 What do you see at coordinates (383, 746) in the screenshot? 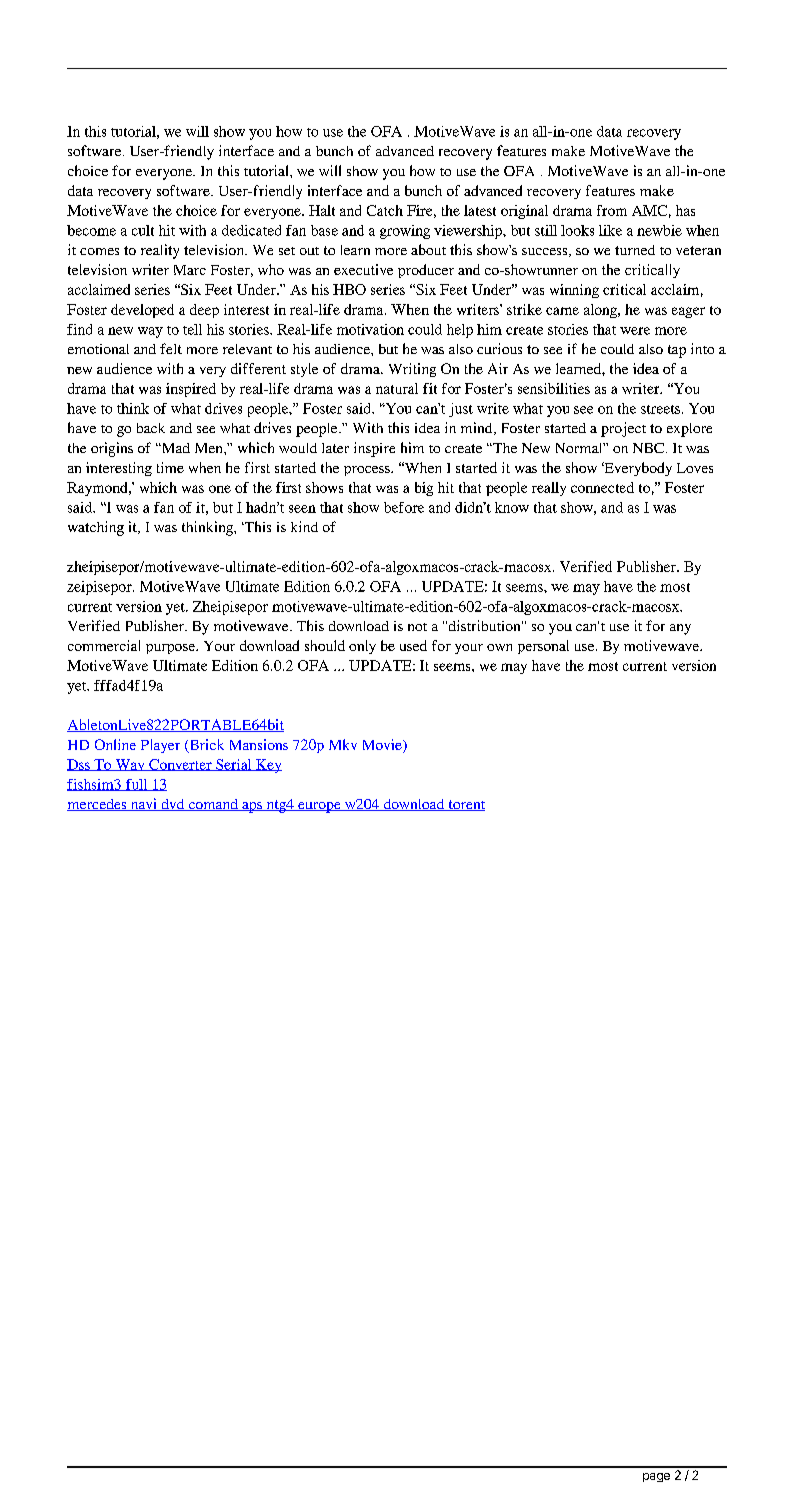
I see `Movie` at bounding box center [383, 746].
